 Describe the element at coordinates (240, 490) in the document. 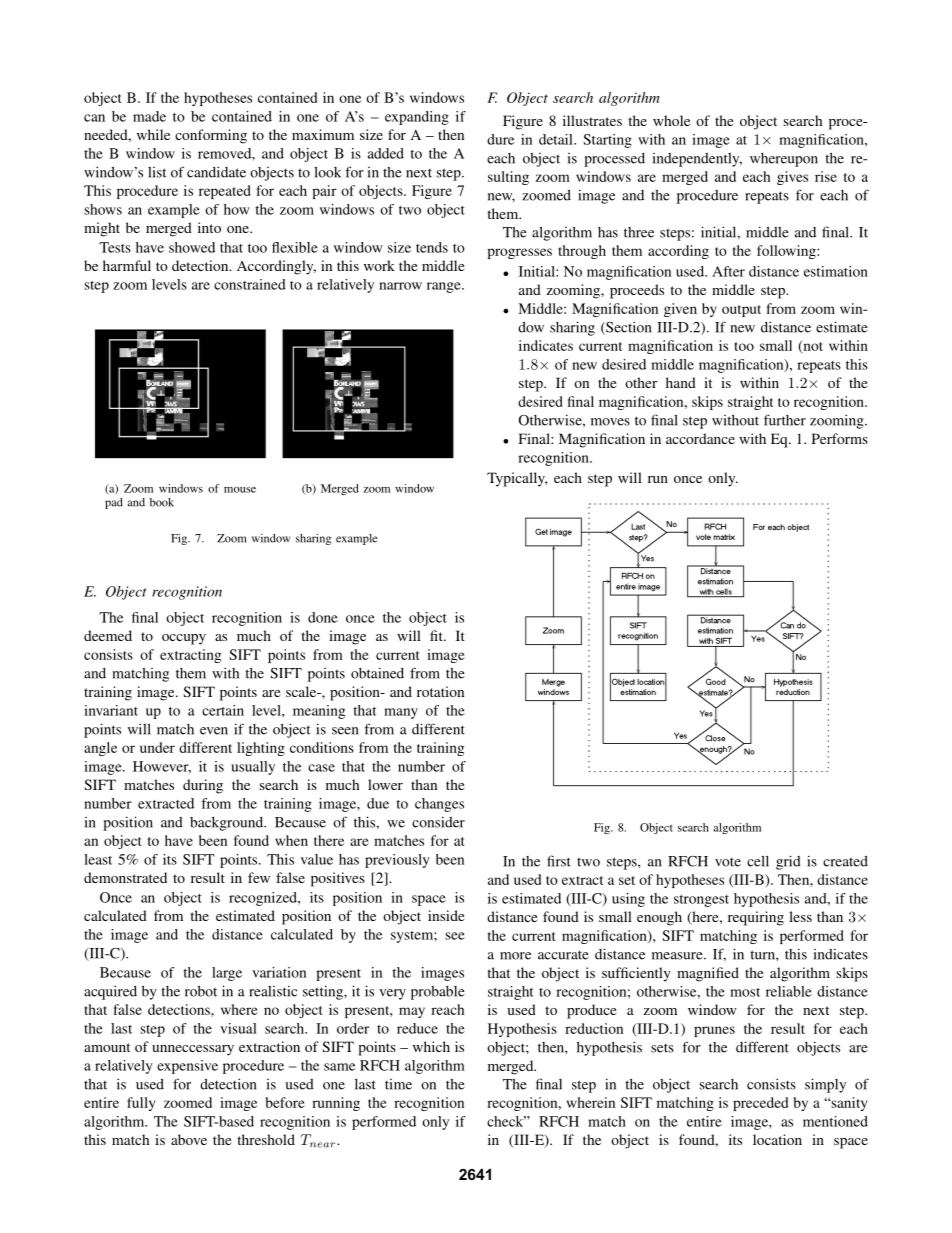

I see `mouse` at that location.
